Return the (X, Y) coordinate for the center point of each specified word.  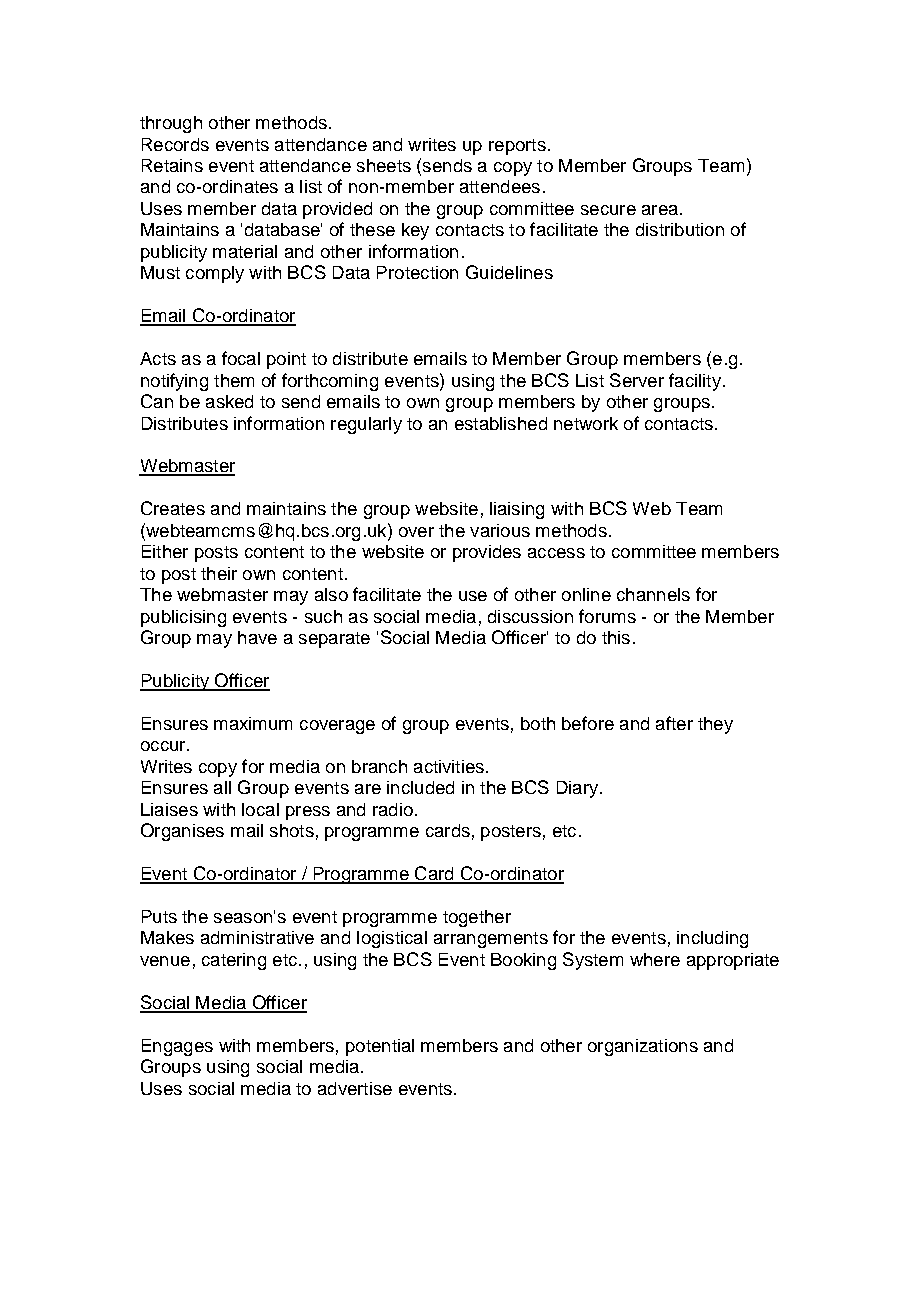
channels (653, 594)
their (219, 573)
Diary (579, 789)
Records (175, 144)
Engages (177, 1047)
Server (637, 380)
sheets (384, 165)
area (660, 210)
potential (380, 1047)
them (234, 380)
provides (487, 553)
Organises (182, 832)
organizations (643, 1047)
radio (393, 809)
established (501, 423)
